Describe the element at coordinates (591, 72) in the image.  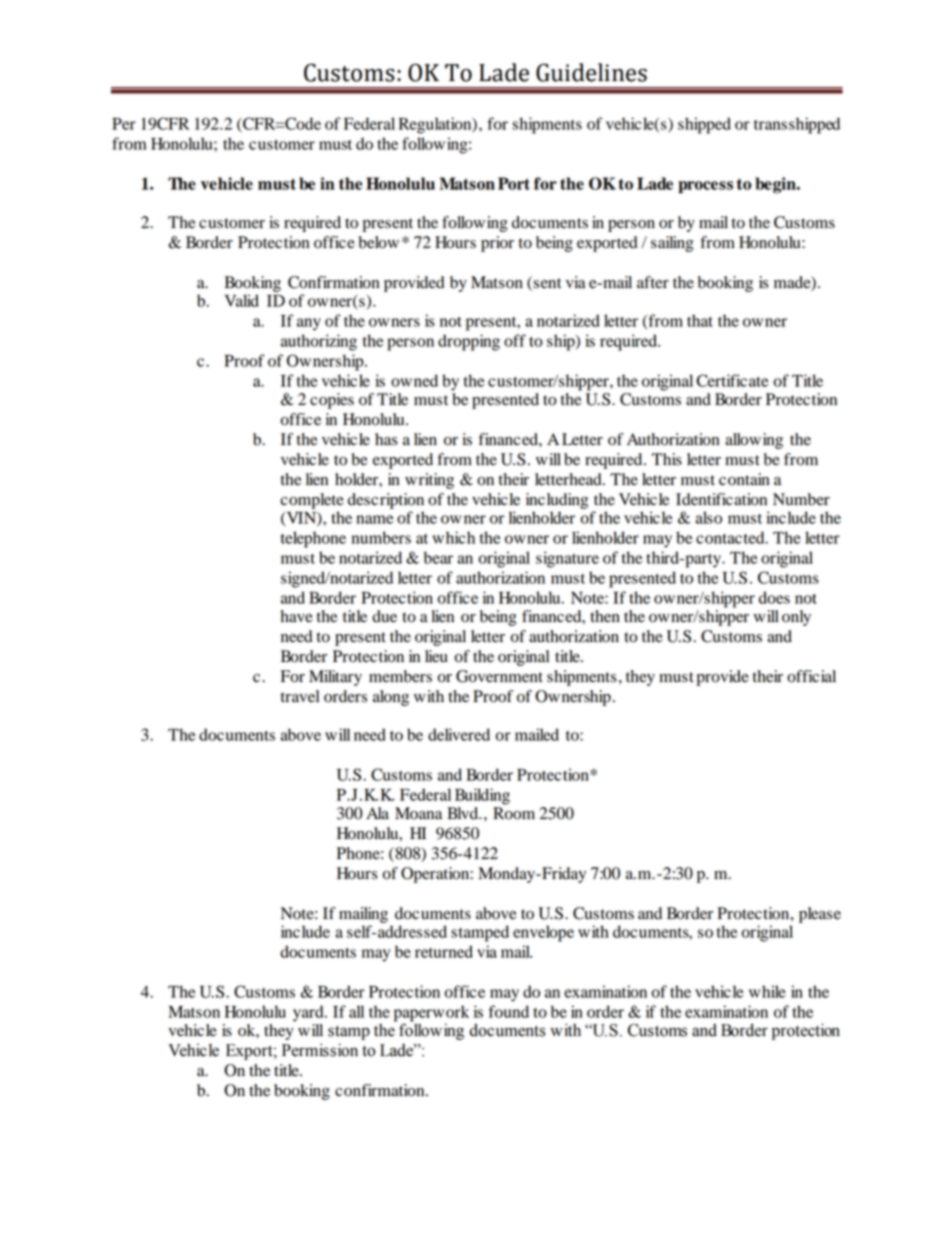
I see `Guidelines` at that location.
